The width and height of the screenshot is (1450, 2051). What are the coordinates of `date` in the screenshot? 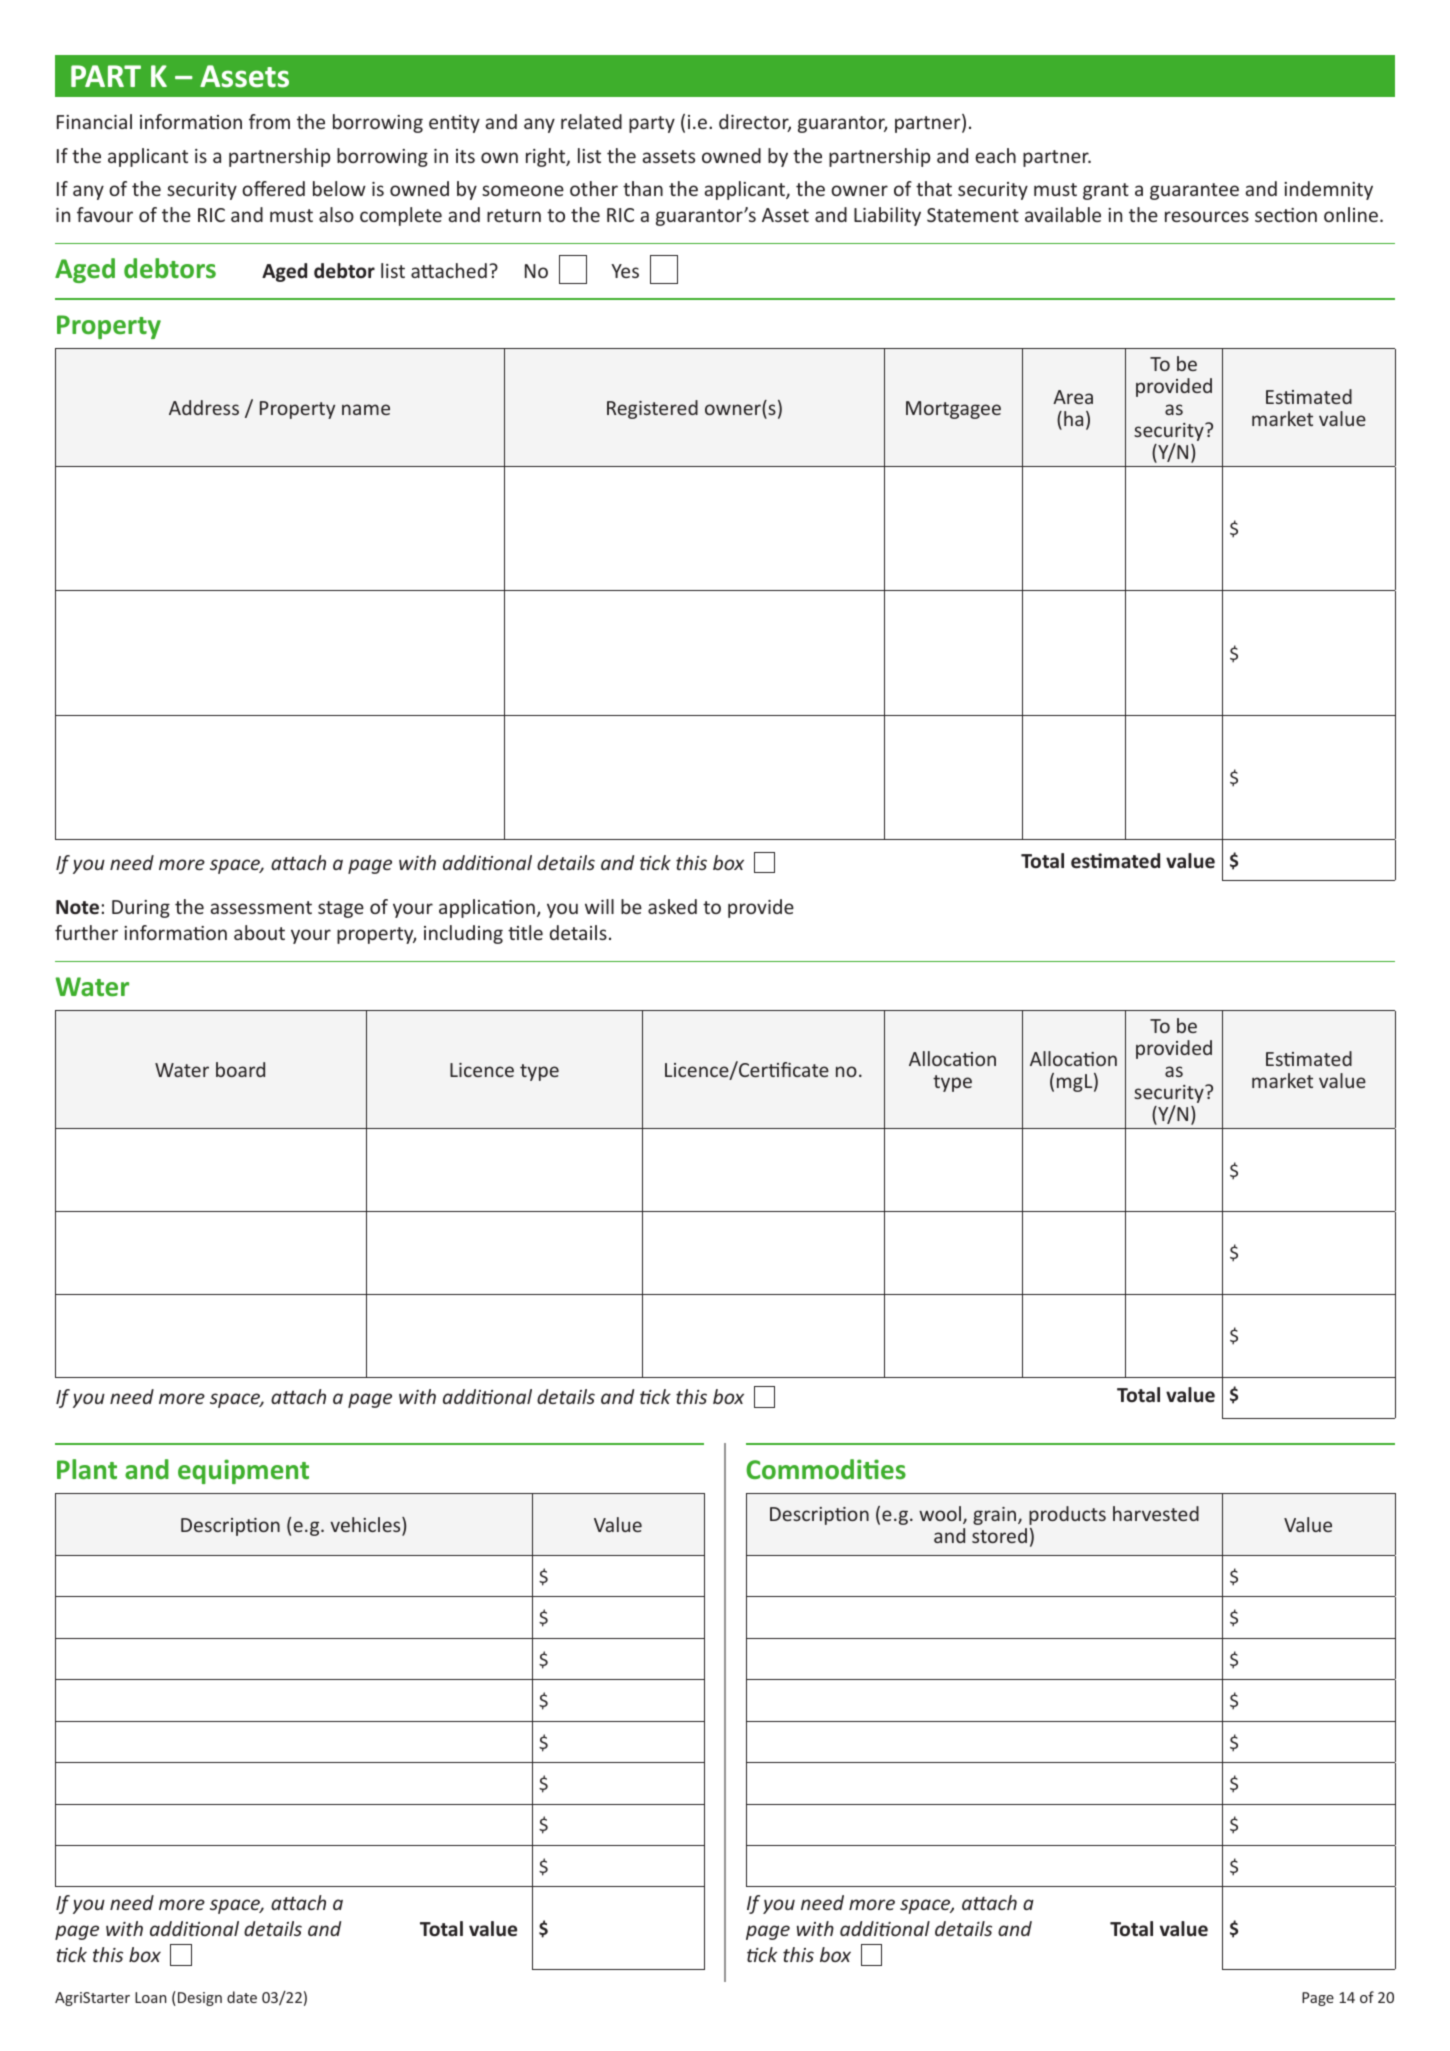 It's located at (242, 1997).
